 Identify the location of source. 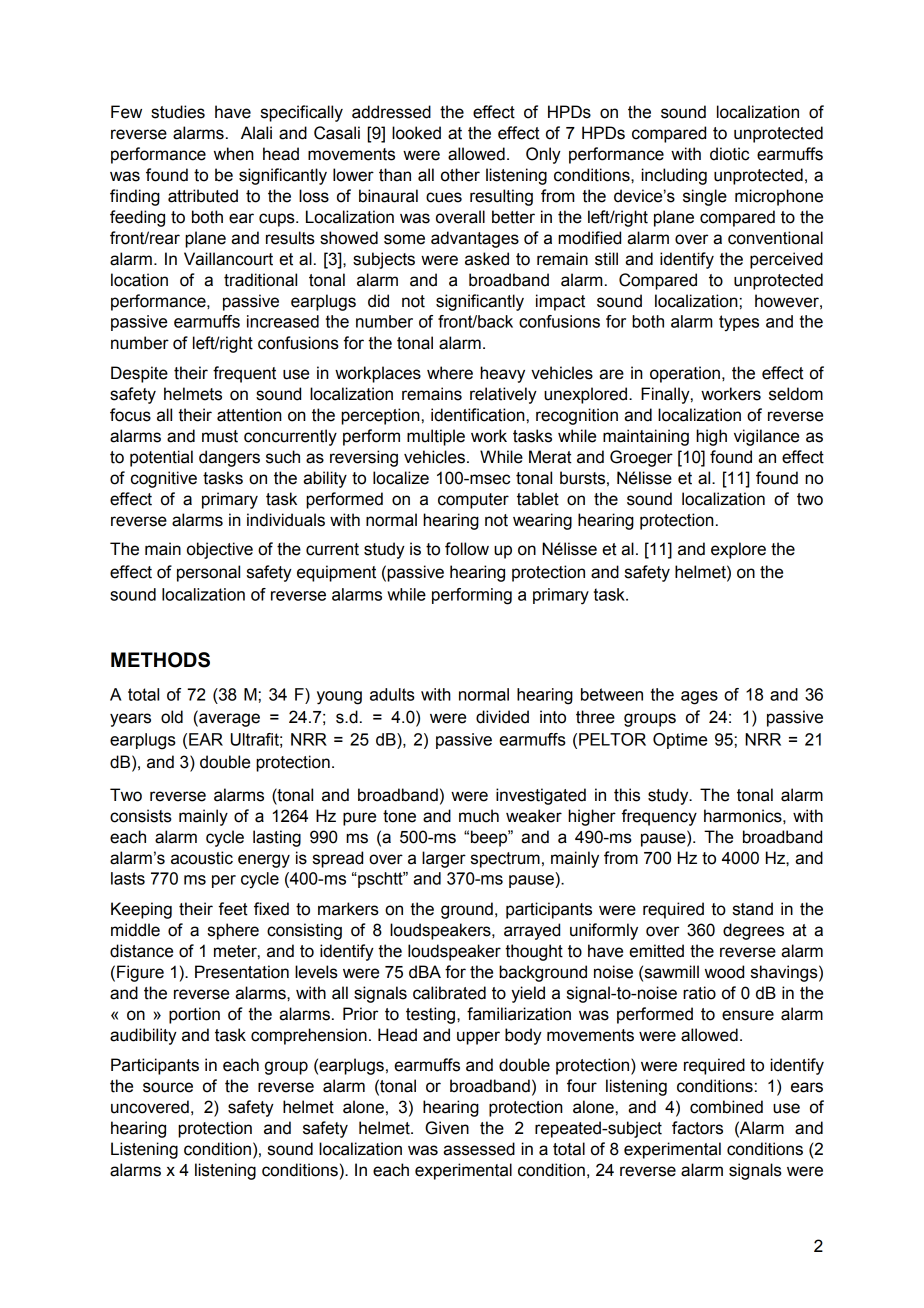
(168, 1087).
